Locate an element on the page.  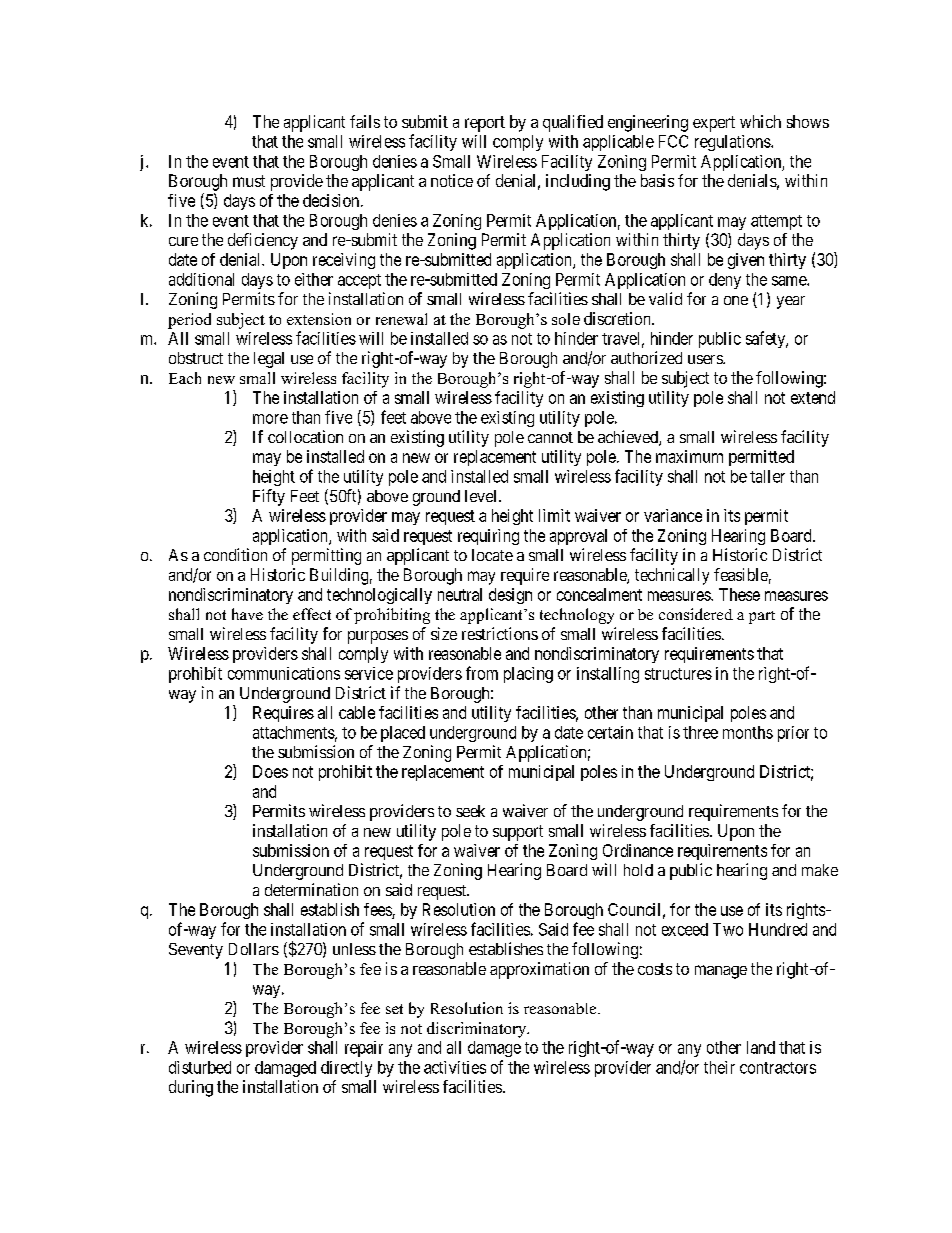
months is located at coordinates (748, 732).
